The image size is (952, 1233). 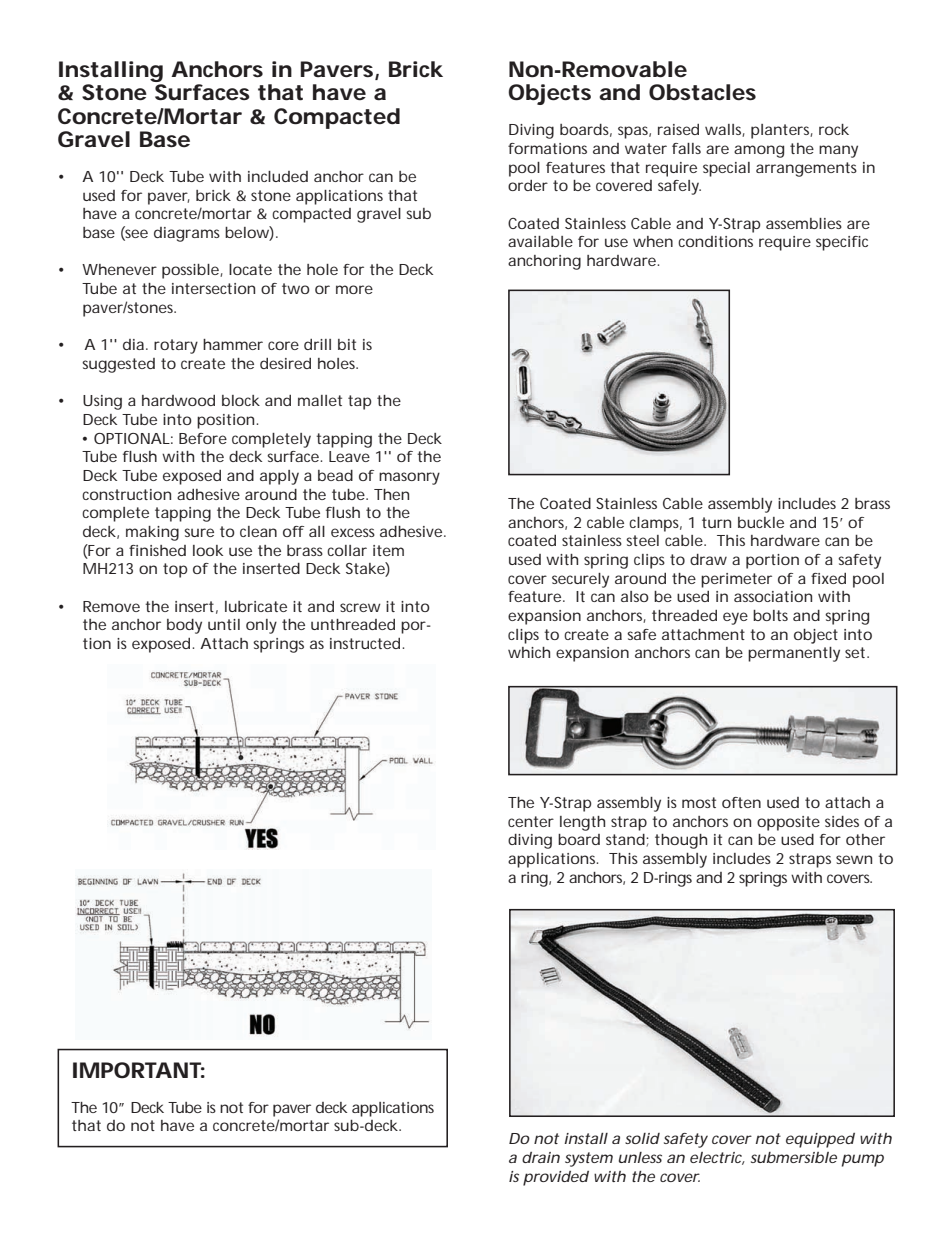 What do you see at coordinates (782, 131) in the screenshot?
I see `planters` at bounding box center [782, 131].
